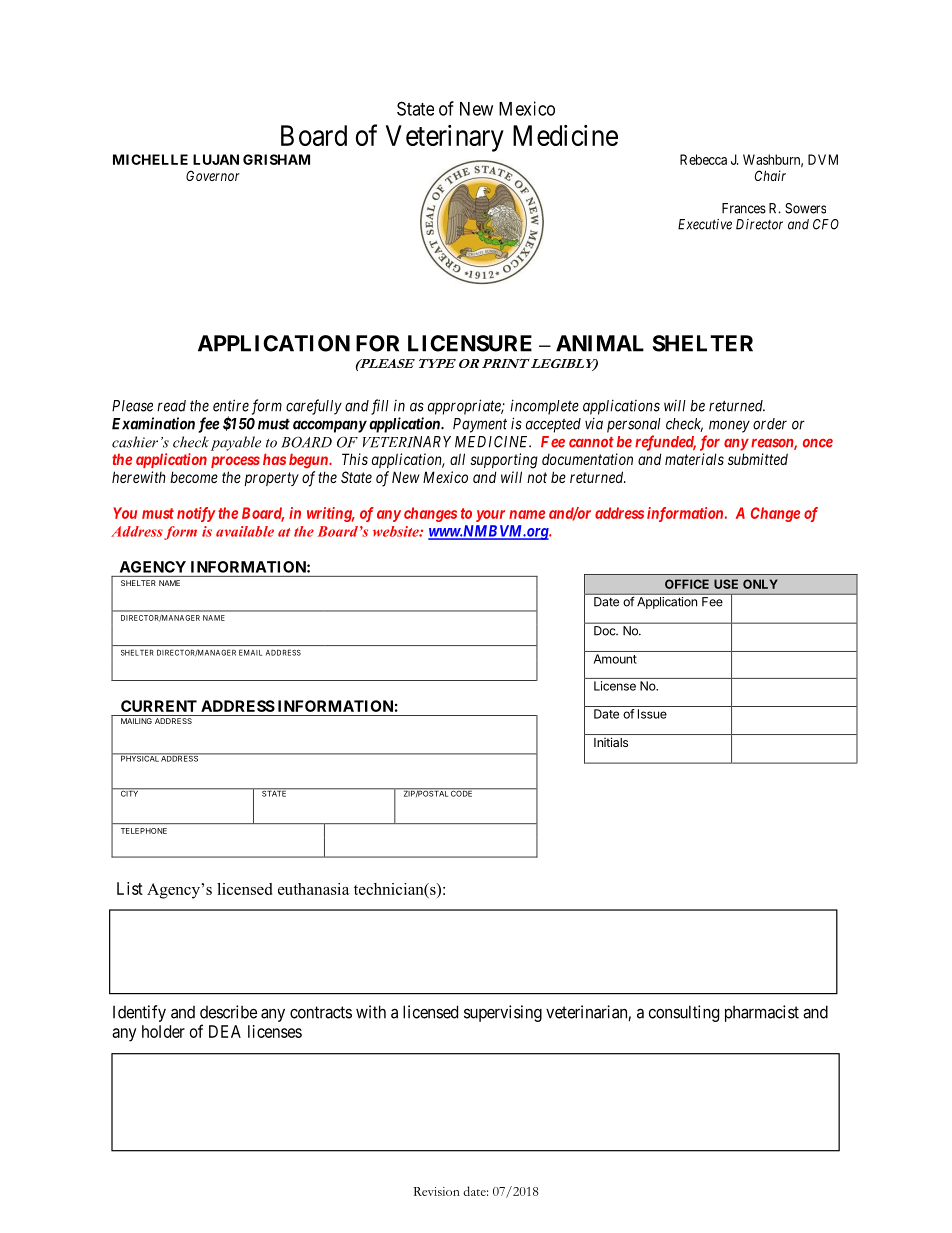 This screenshot has height=1233, width=952. What do you see at coordinates (615, 659) in the screenshot?
I see `Amount` at bounding box center [615, 659].
